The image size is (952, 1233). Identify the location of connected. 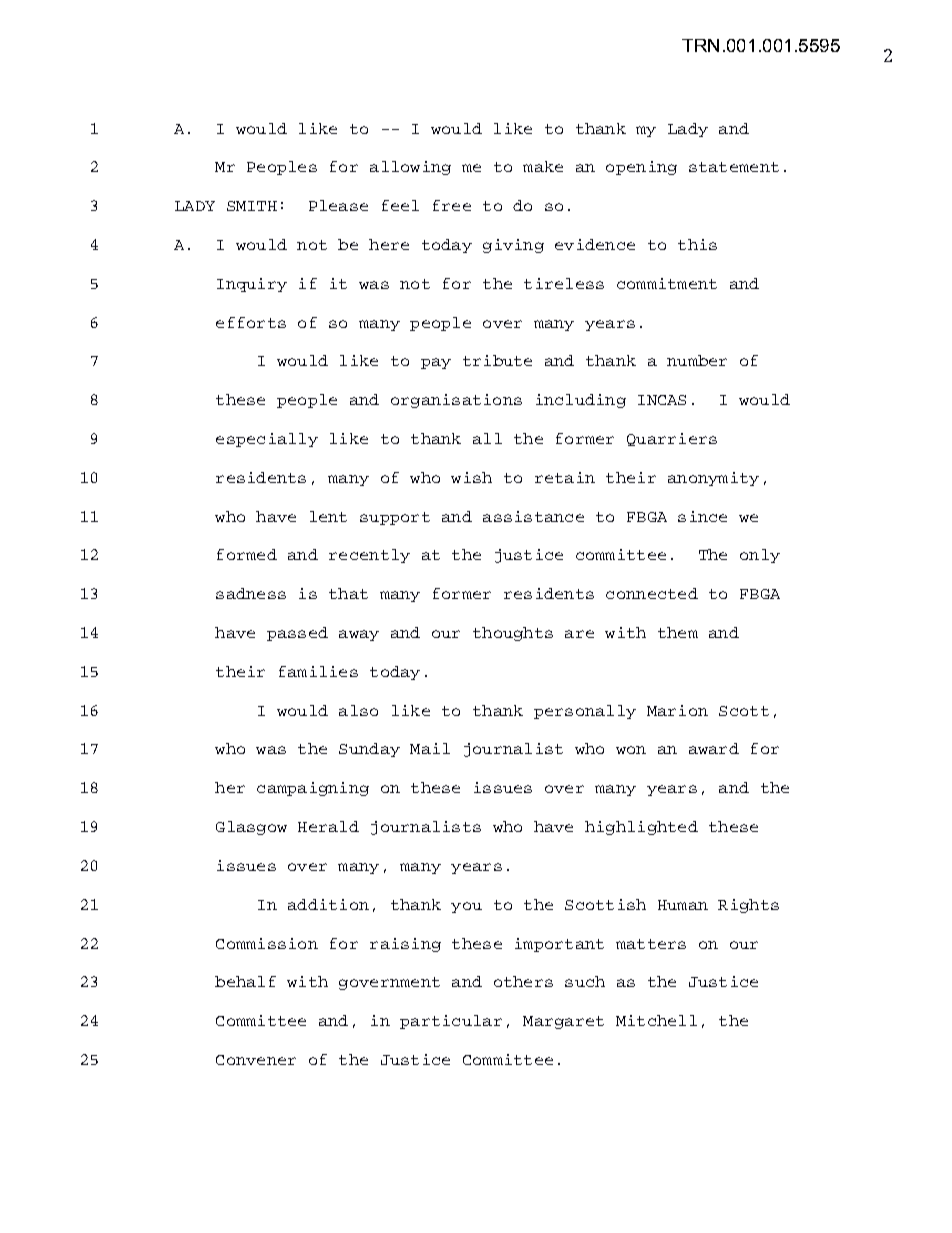
(652, 593).
